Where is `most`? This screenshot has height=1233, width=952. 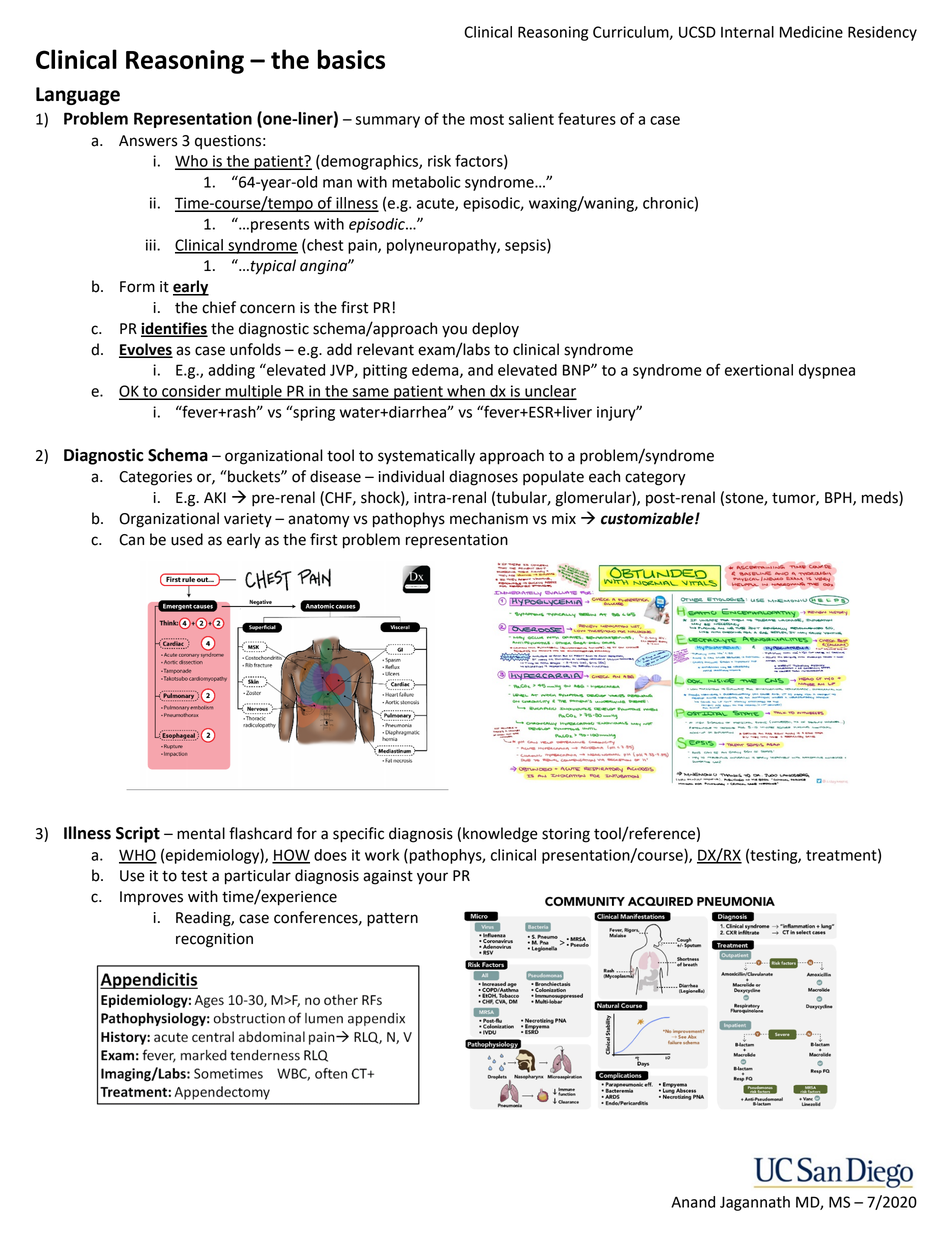
most is located at coordinates (487, 119).
